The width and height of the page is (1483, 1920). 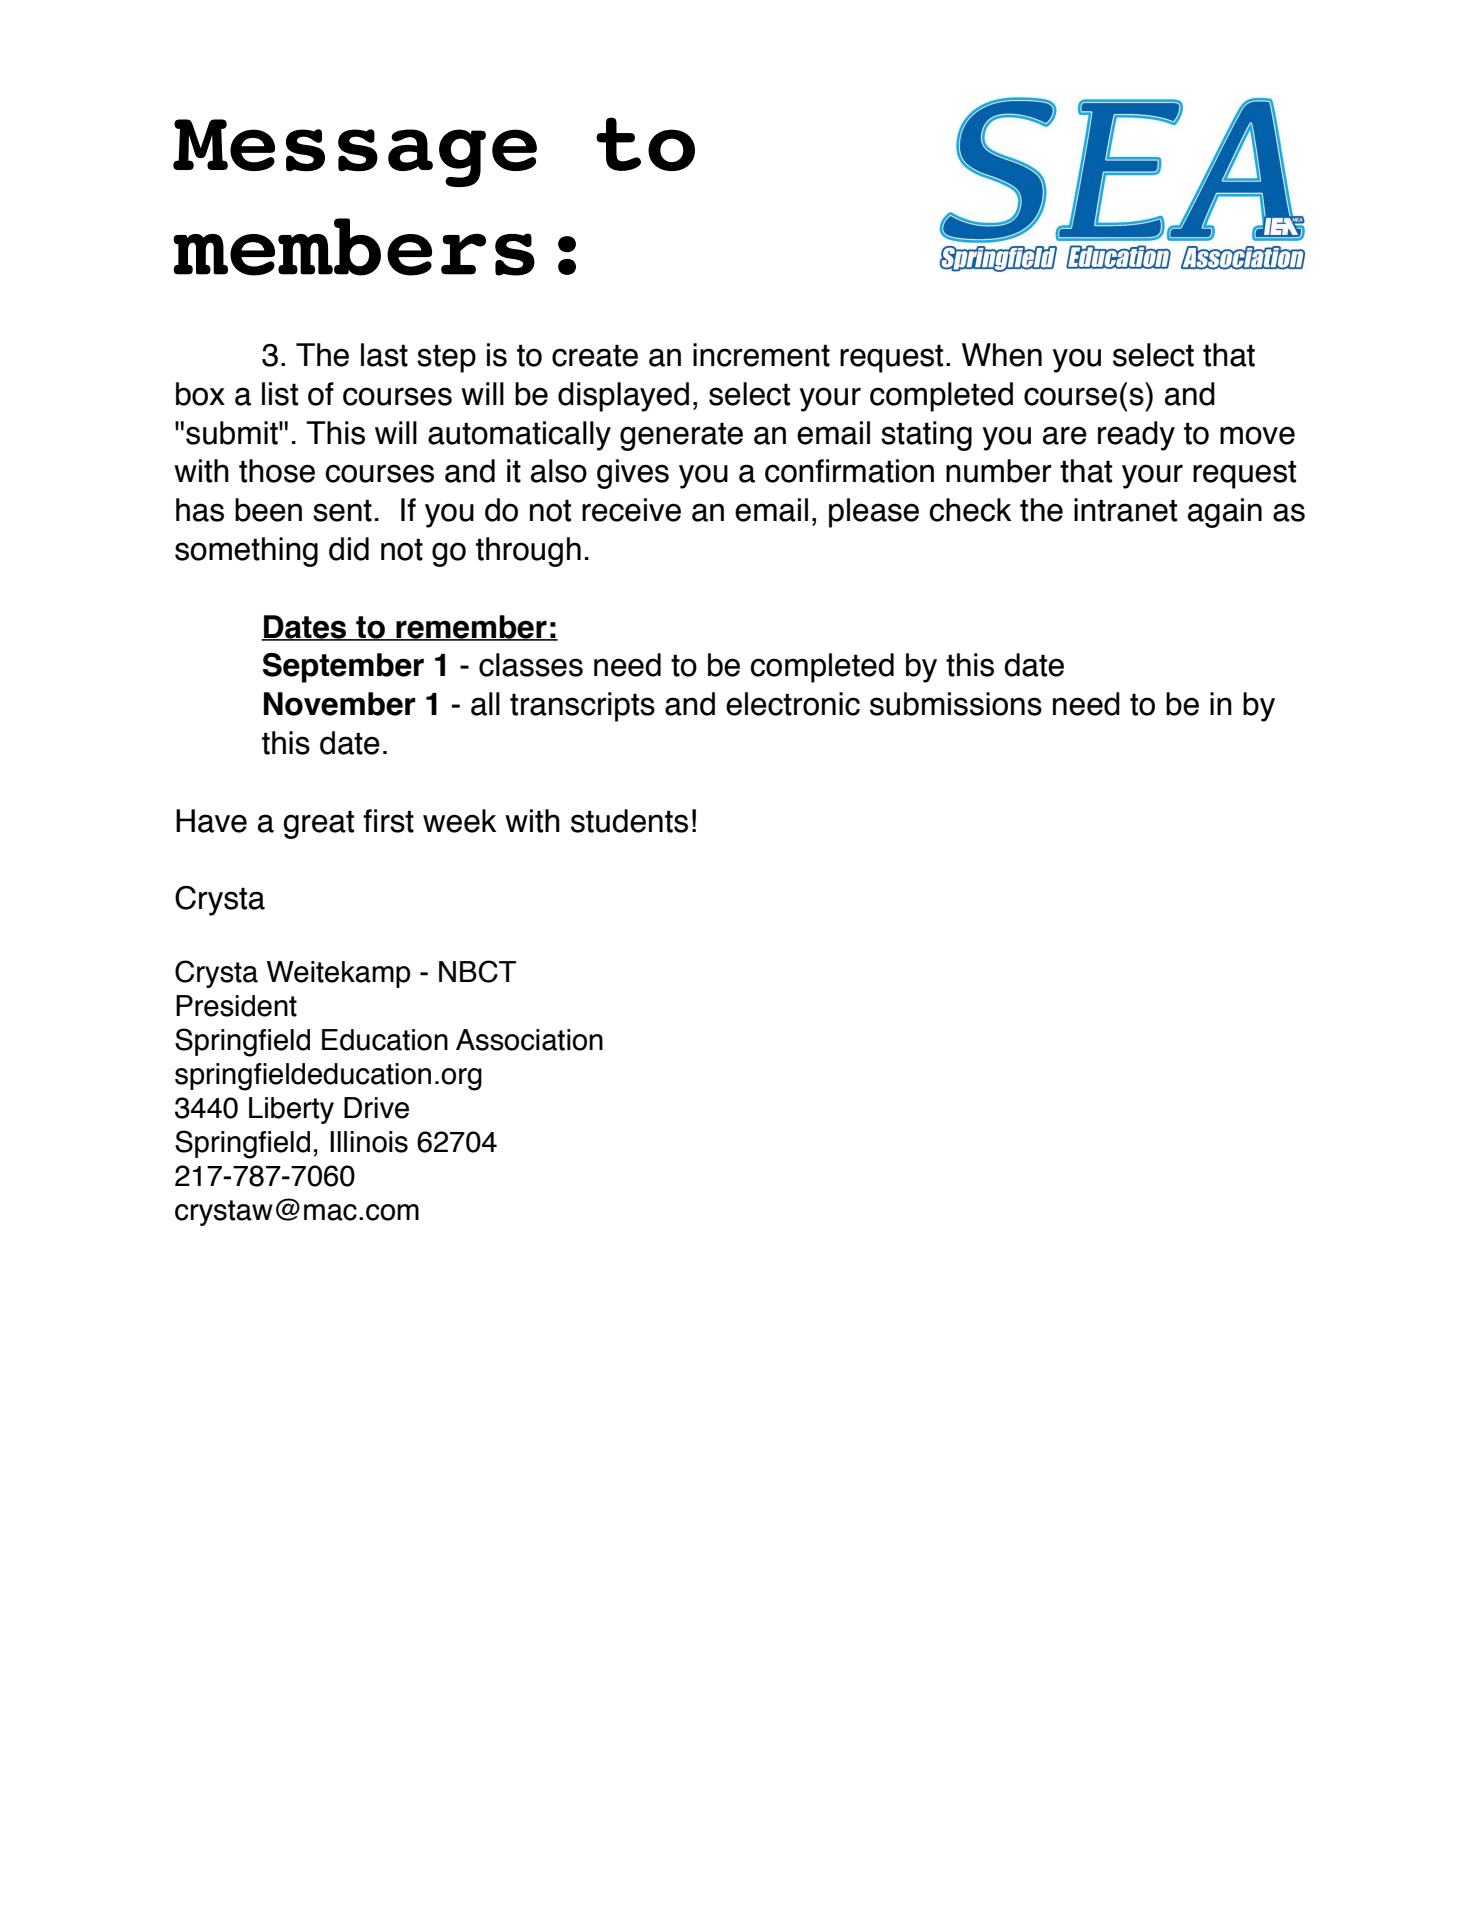 I want to click on submissions, so click(x=956, y=704).
